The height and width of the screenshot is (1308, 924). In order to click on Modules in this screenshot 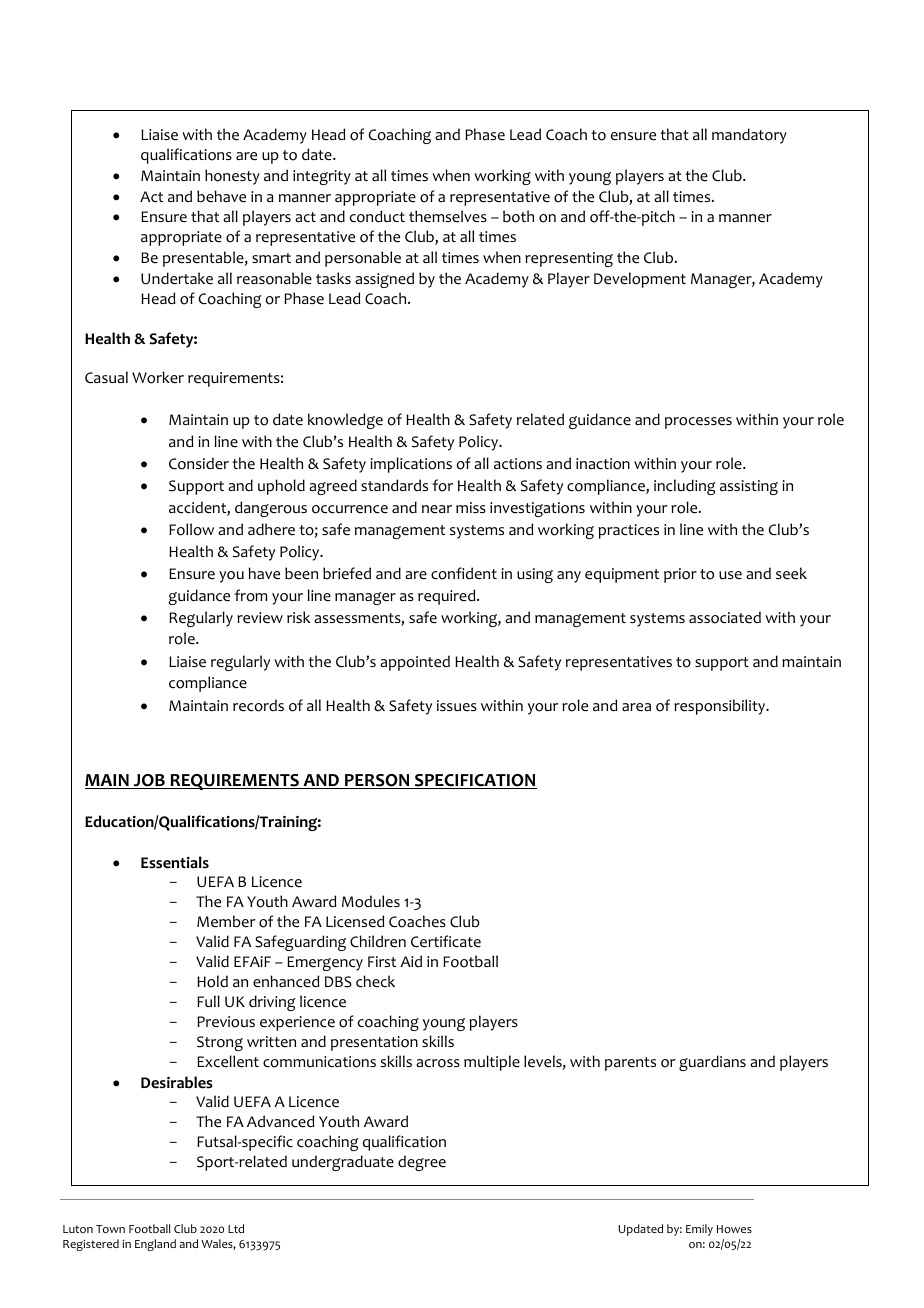, I will do `click(371, 901)`.
